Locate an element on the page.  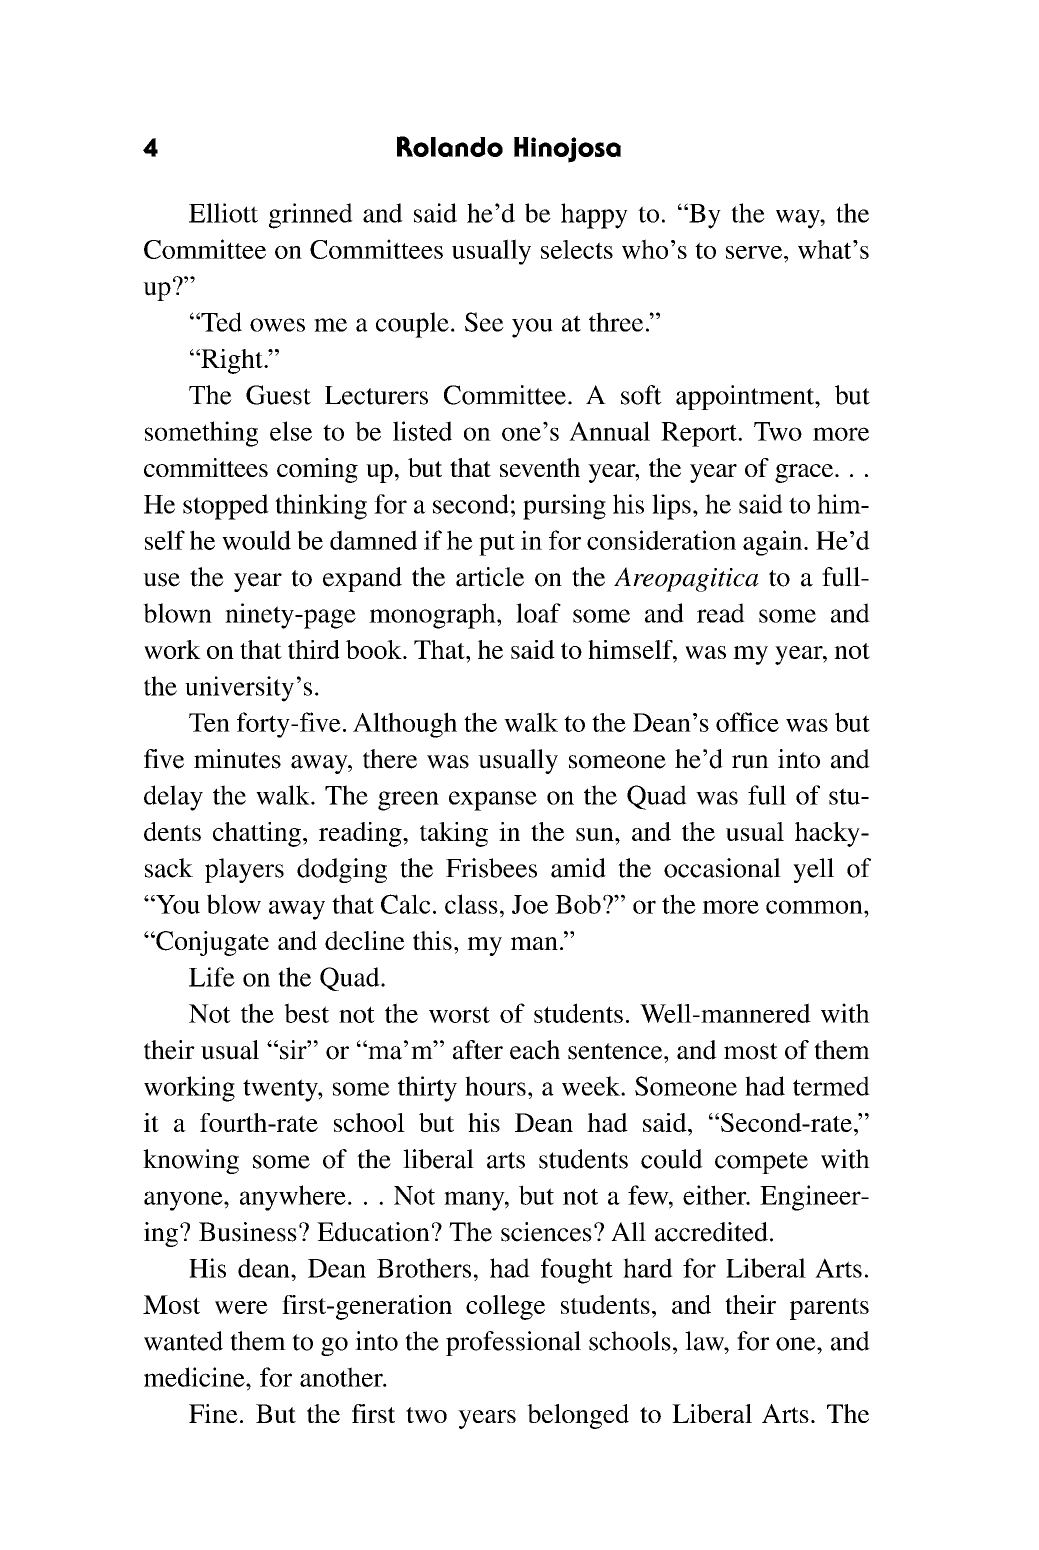
Life is located at coordinates (212, 977).
